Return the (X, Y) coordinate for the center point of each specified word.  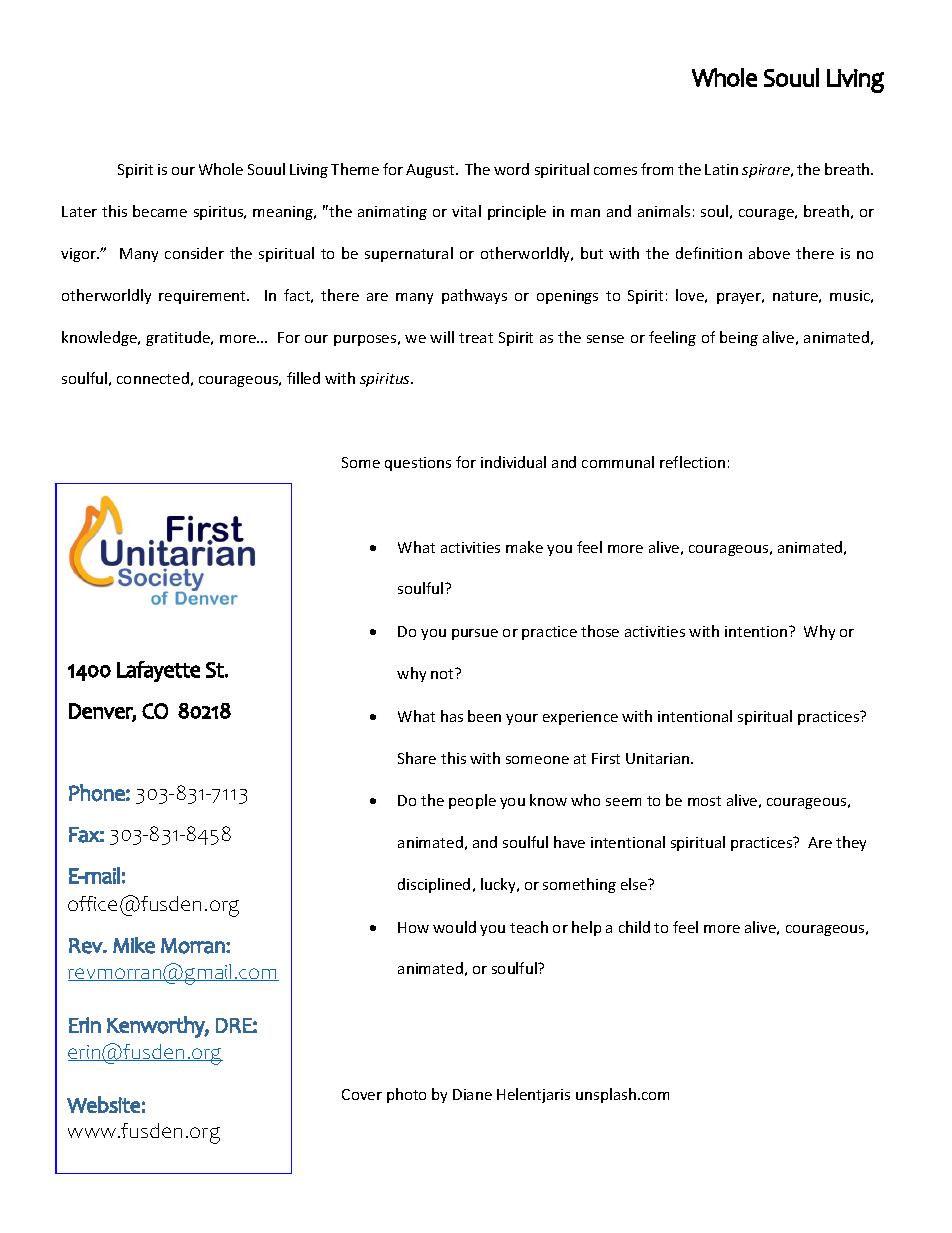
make (524, 547)
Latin (721, 169)
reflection (692, 462)
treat (476, 338)
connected (153, 378)
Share (417, 758)
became (160, 211)
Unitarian (659, 758)
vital (466, 211)
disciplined (434, 885)
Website (103, 1104)
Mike (134, 945)
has (452, 716)
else (635, 884)
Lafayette (158, 671)
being (739, 338)
